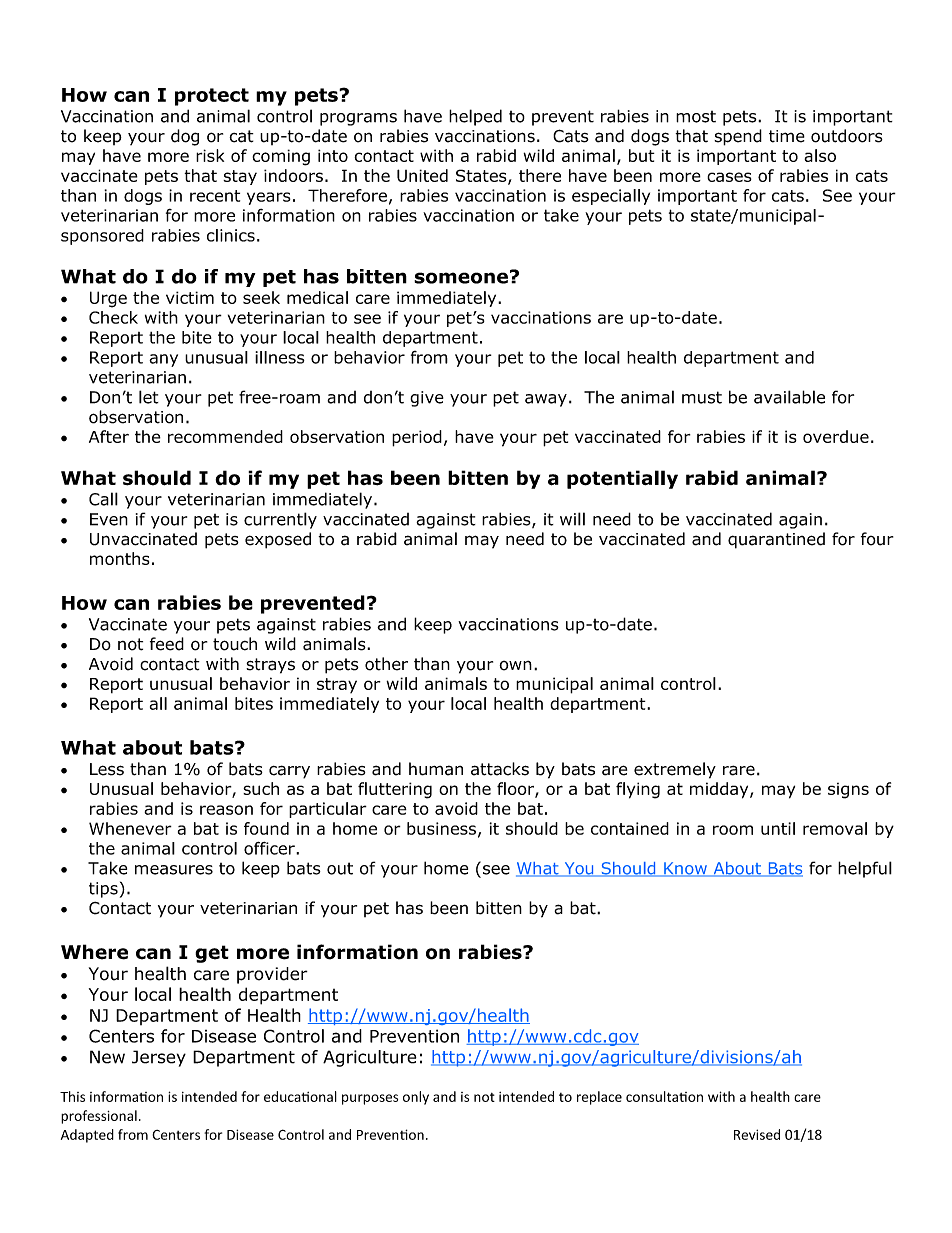 Image resolution: width=952 pixels, height=1233 pixels. Describe the element at coordinates (757, 1134) in the image. I see `Revised` at that location.
